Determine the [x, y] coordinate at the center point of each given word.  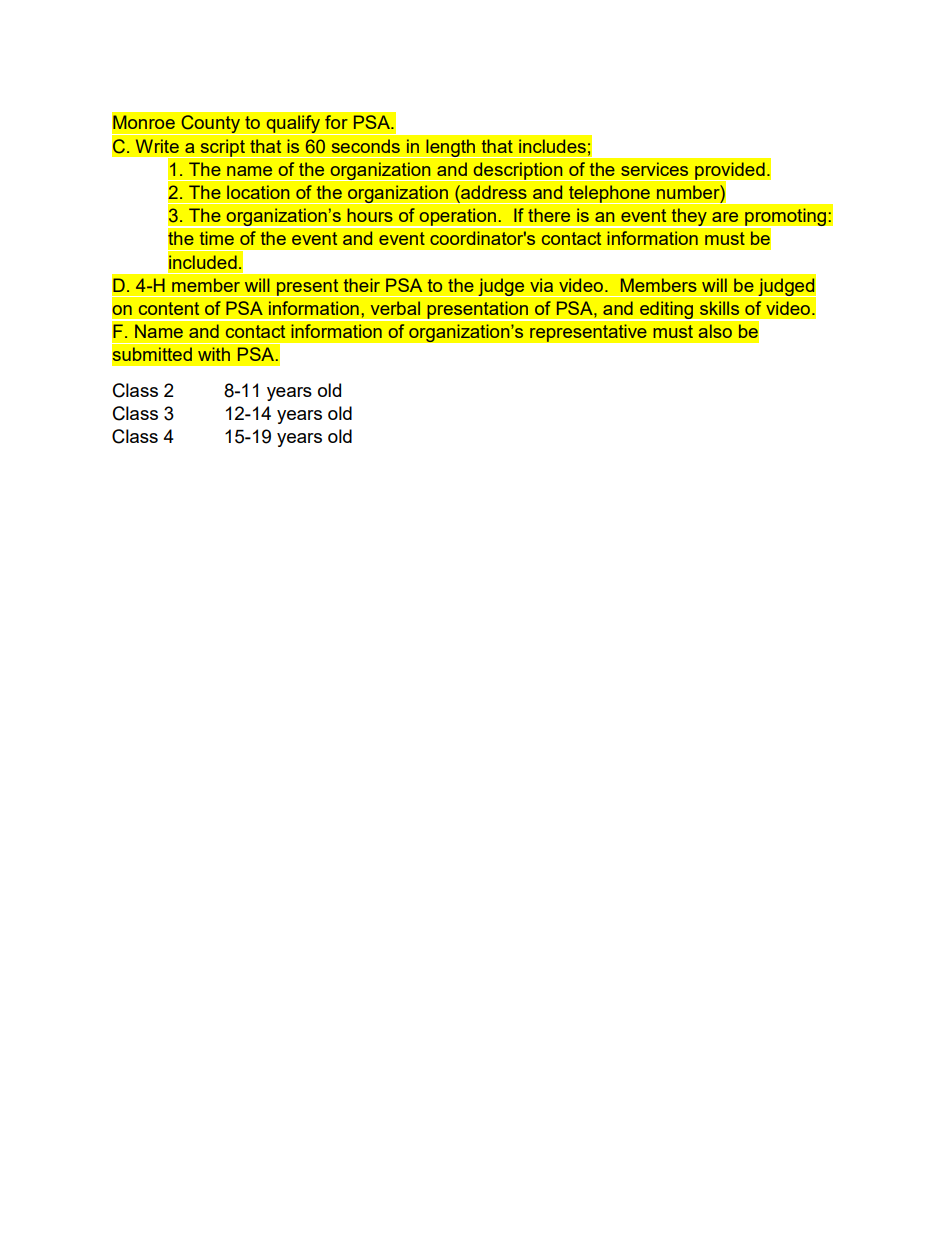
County [210, 125]
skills [719, 308]
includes [552, 146]
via [541, 285]
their [362, 285]
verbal [395, 308]
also [715, 331]
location [258, 192]
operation [457, 218]
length [451, 148]
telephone [609, 194]
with [214, 354]
